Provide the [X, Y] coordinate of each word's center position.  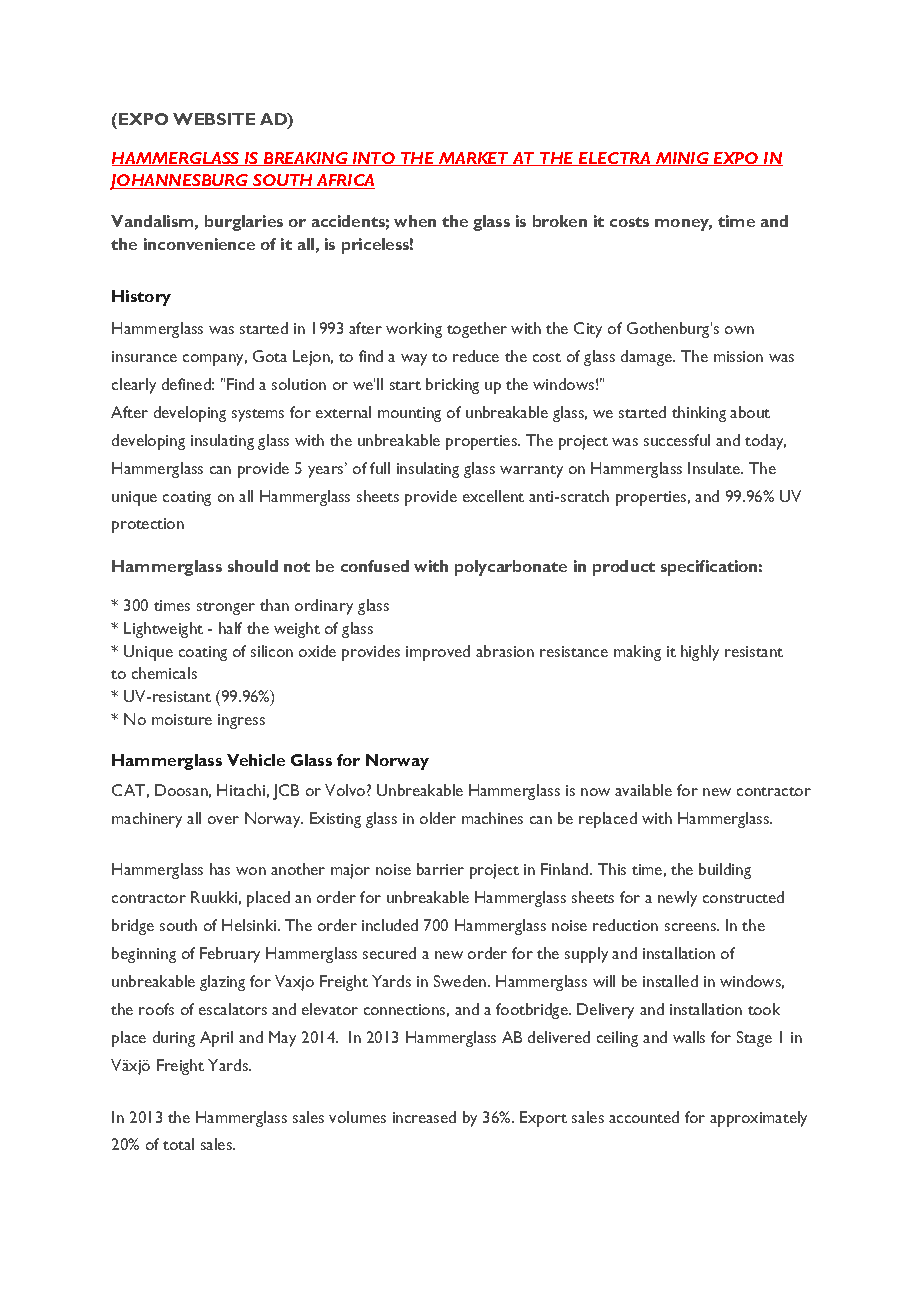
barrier [440, 869]
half [230, 628]
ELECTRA [615, 159]
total [178, 1144]
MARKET [473, 159]
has [220, 869]
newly [677, 899]
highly [700, 653]
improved [438, 653]
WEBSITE [214, 119]
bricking [452, 386]
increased [424, 1117]
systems [258, 415]
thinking [699, 414]
